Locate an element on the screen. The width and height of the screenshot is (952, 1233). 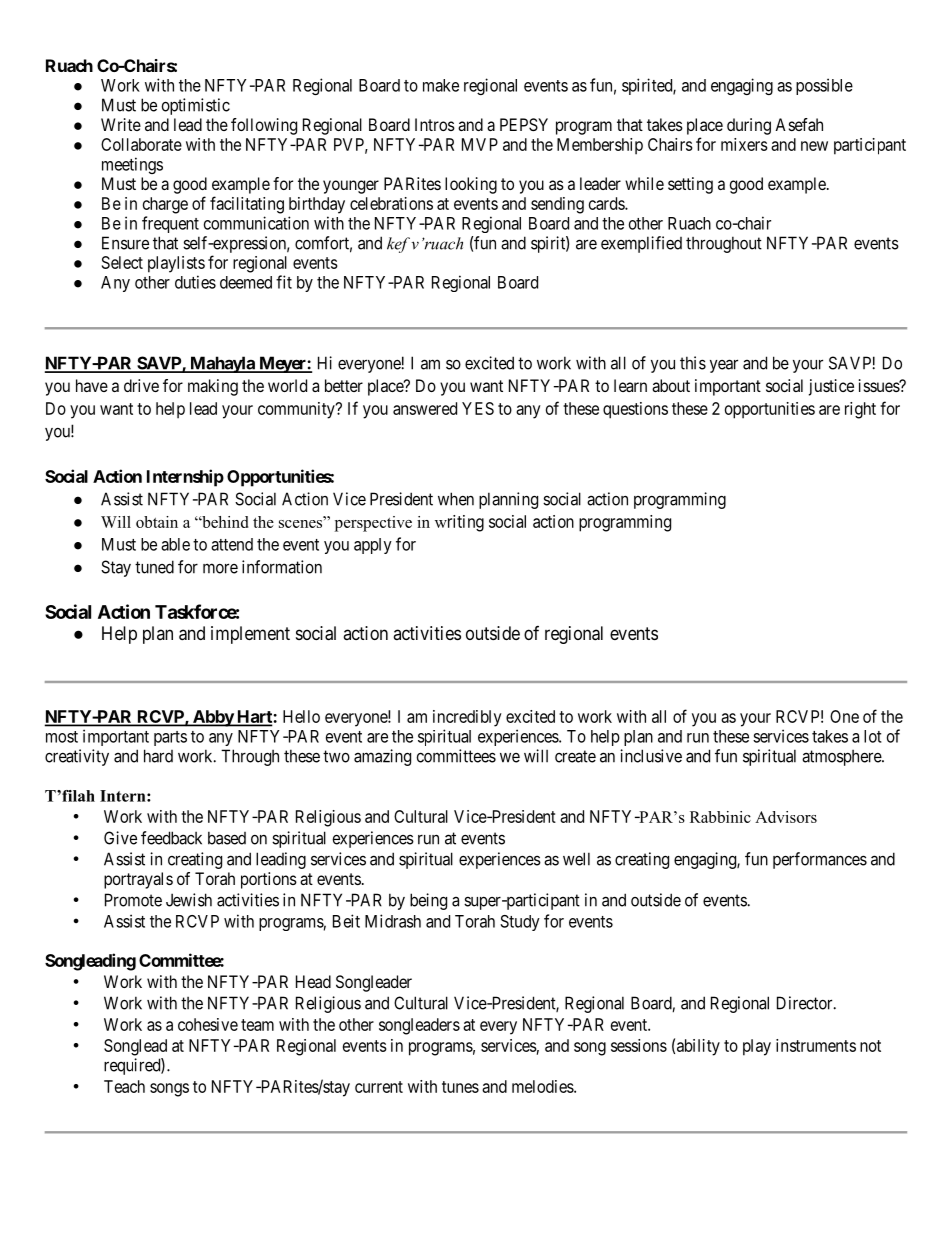
YES is located at coordinates (478, 408).
